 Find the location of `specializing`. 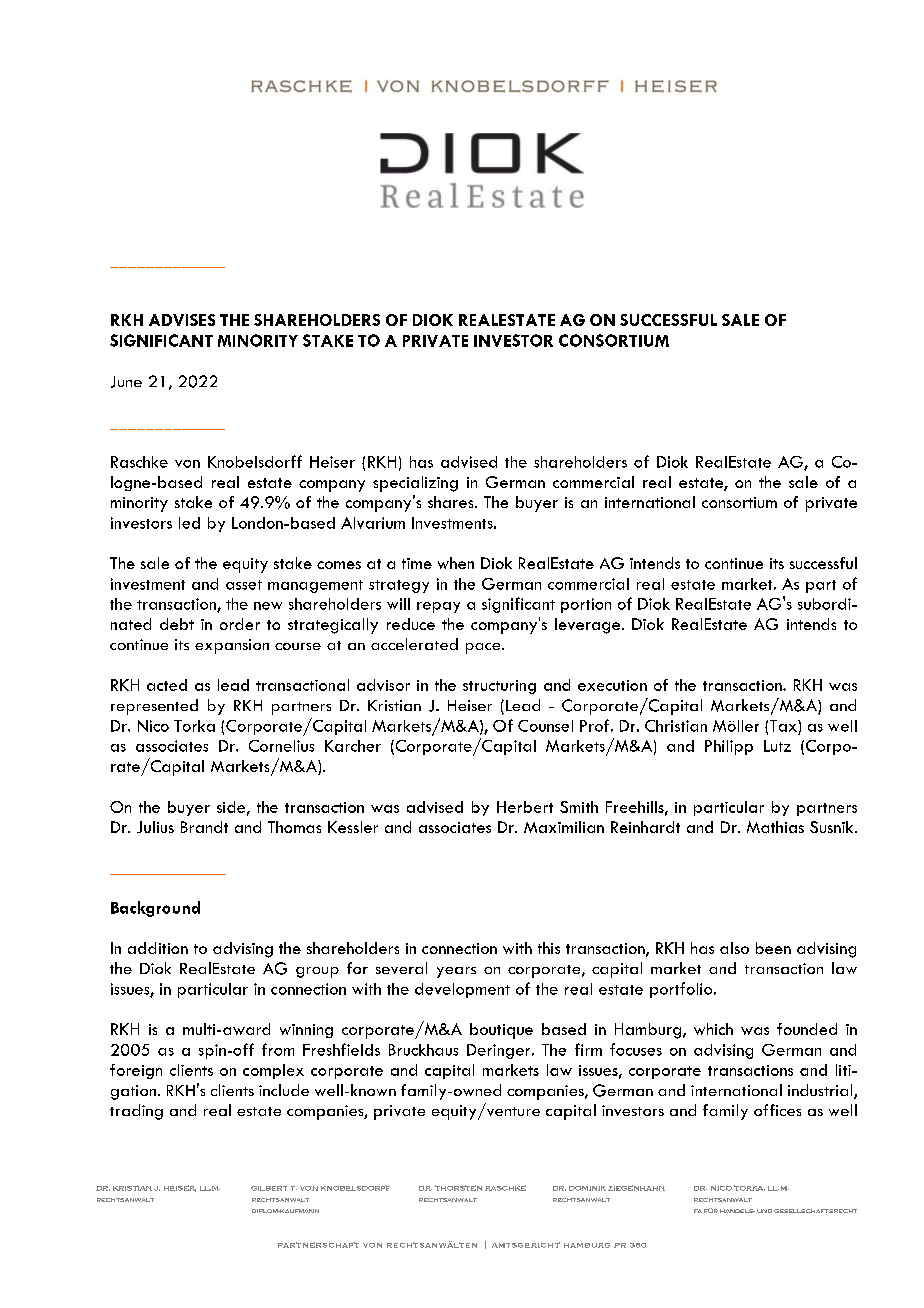

specializing is located at coordinates (415, 484).
